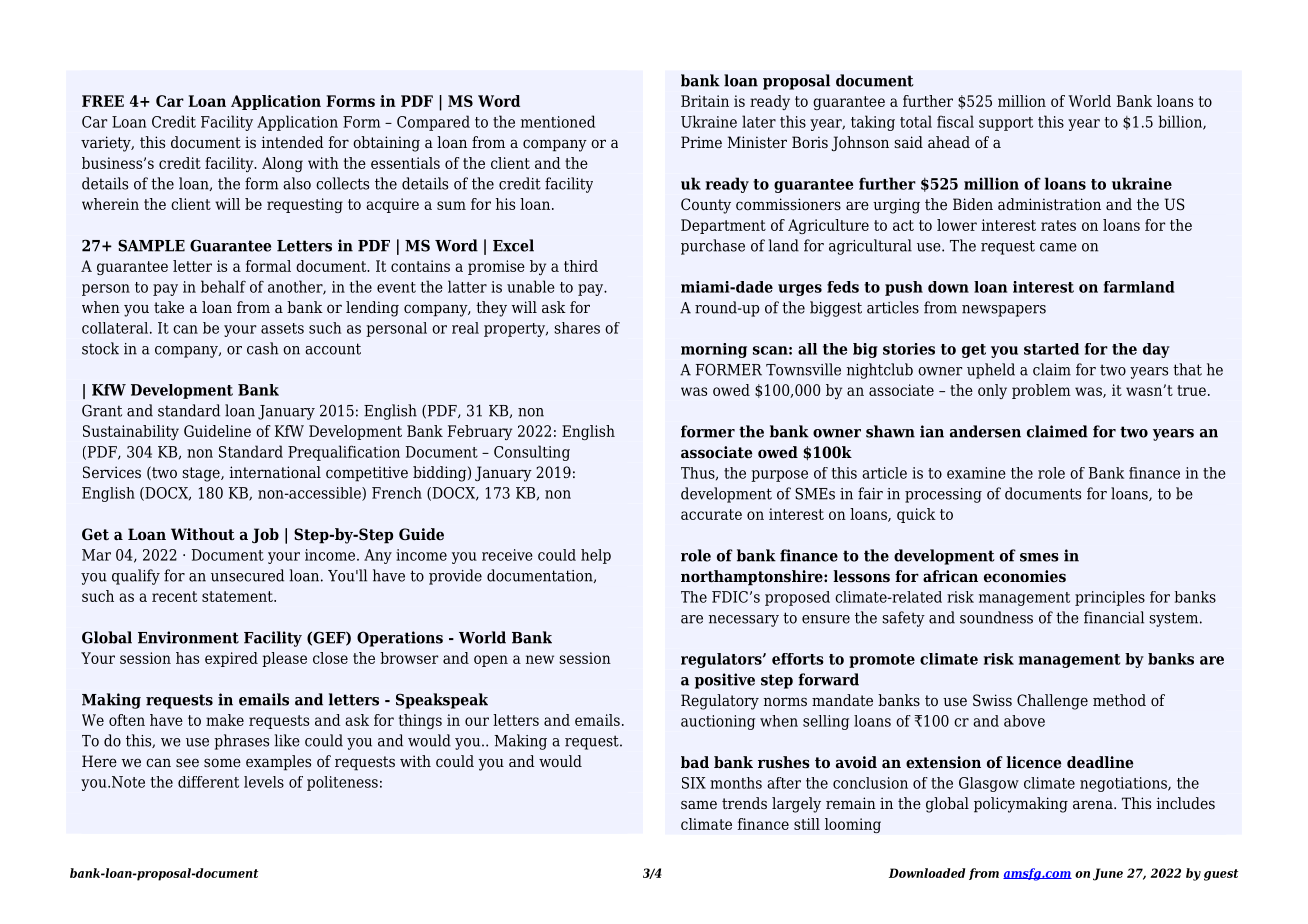 The height and width of the image is (924, 1308). I want to click on different, so click(208, 782).
